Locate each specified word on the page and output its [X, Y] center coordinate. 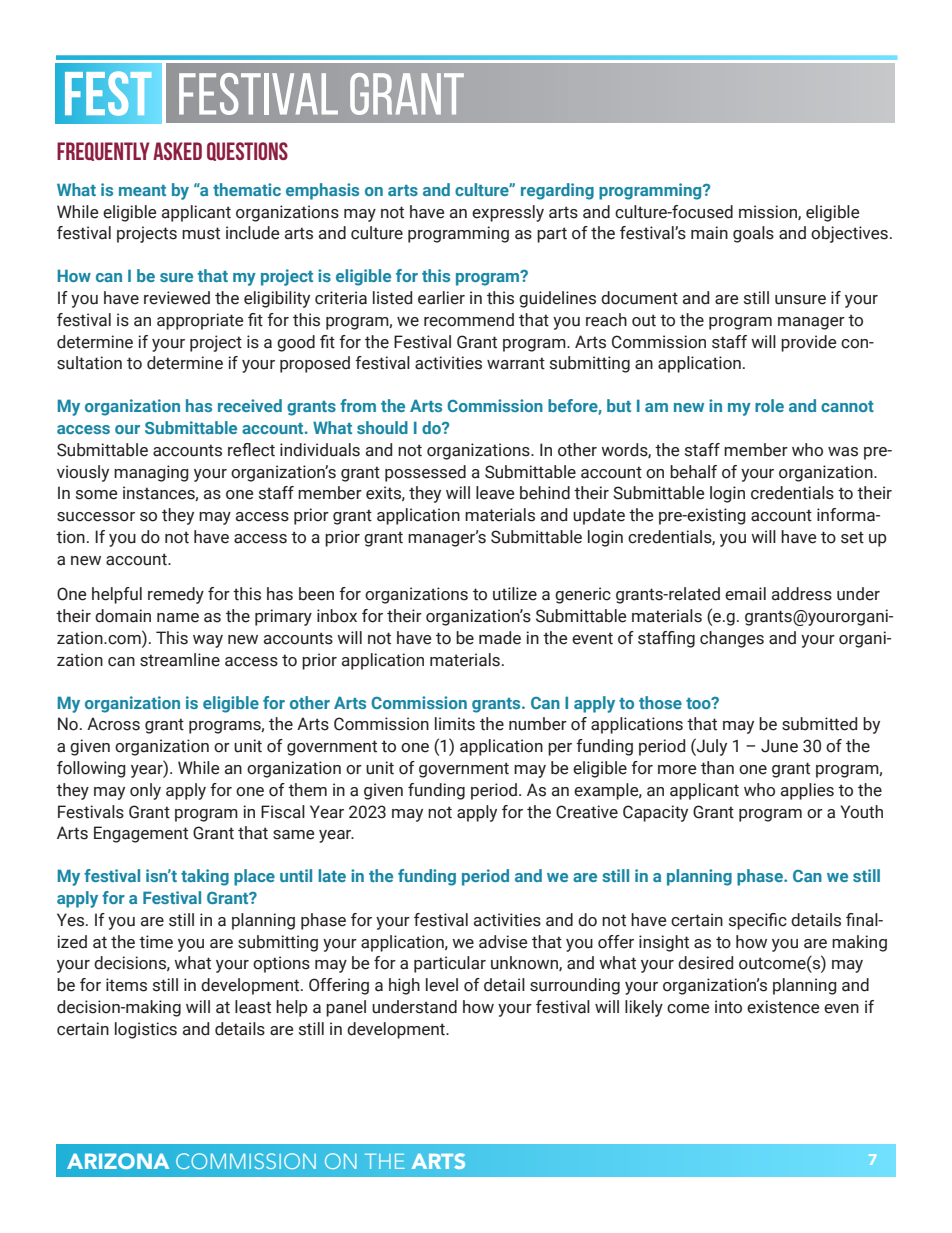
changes [732, 639]
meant [142, 190]
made [500, 638]
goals [753, 234]
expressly [508, 213]
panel [346, 1008]
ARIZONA [118, 1161]
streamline [180, 660]
